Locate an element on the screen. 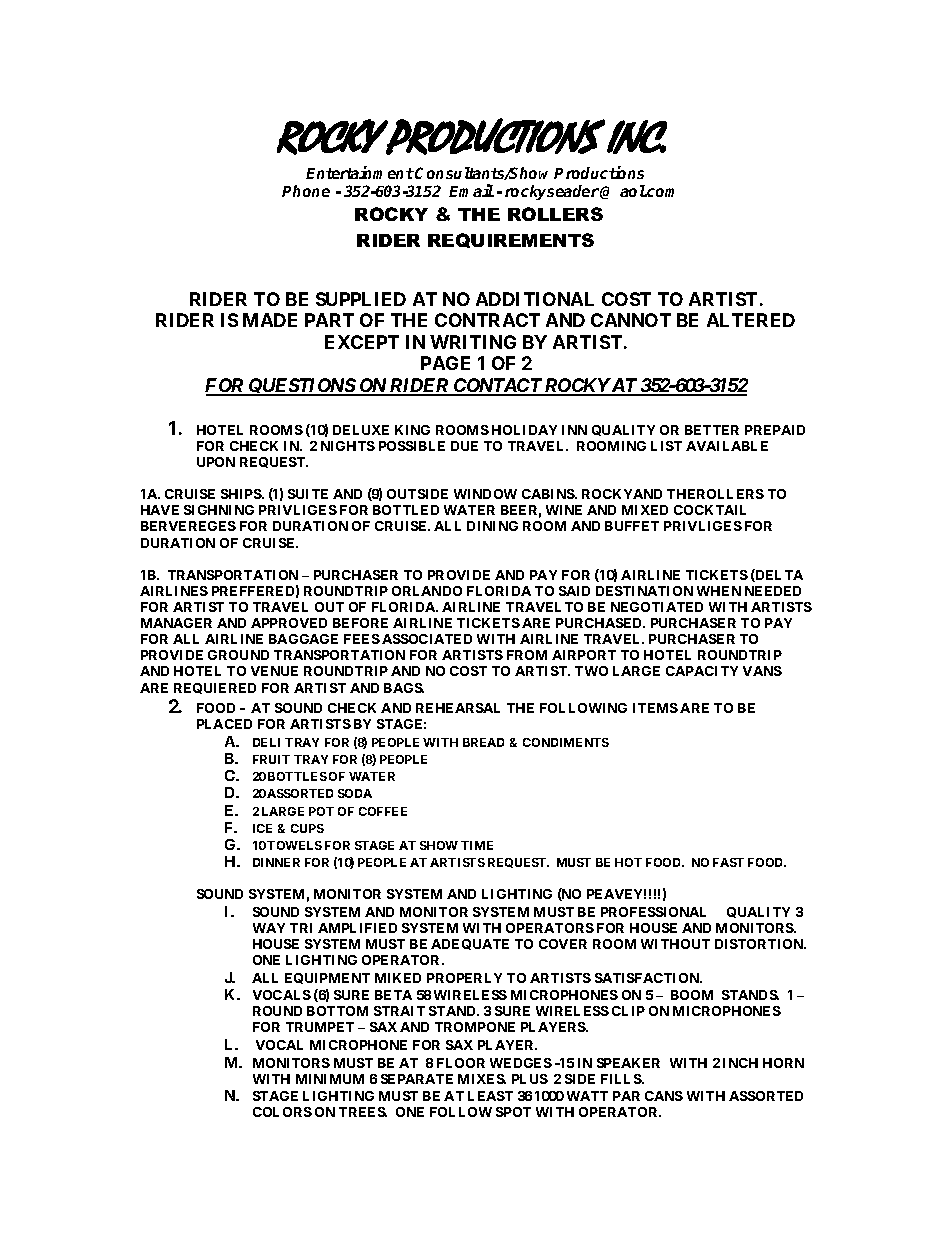  Email is located at coordinates (471, 190).
